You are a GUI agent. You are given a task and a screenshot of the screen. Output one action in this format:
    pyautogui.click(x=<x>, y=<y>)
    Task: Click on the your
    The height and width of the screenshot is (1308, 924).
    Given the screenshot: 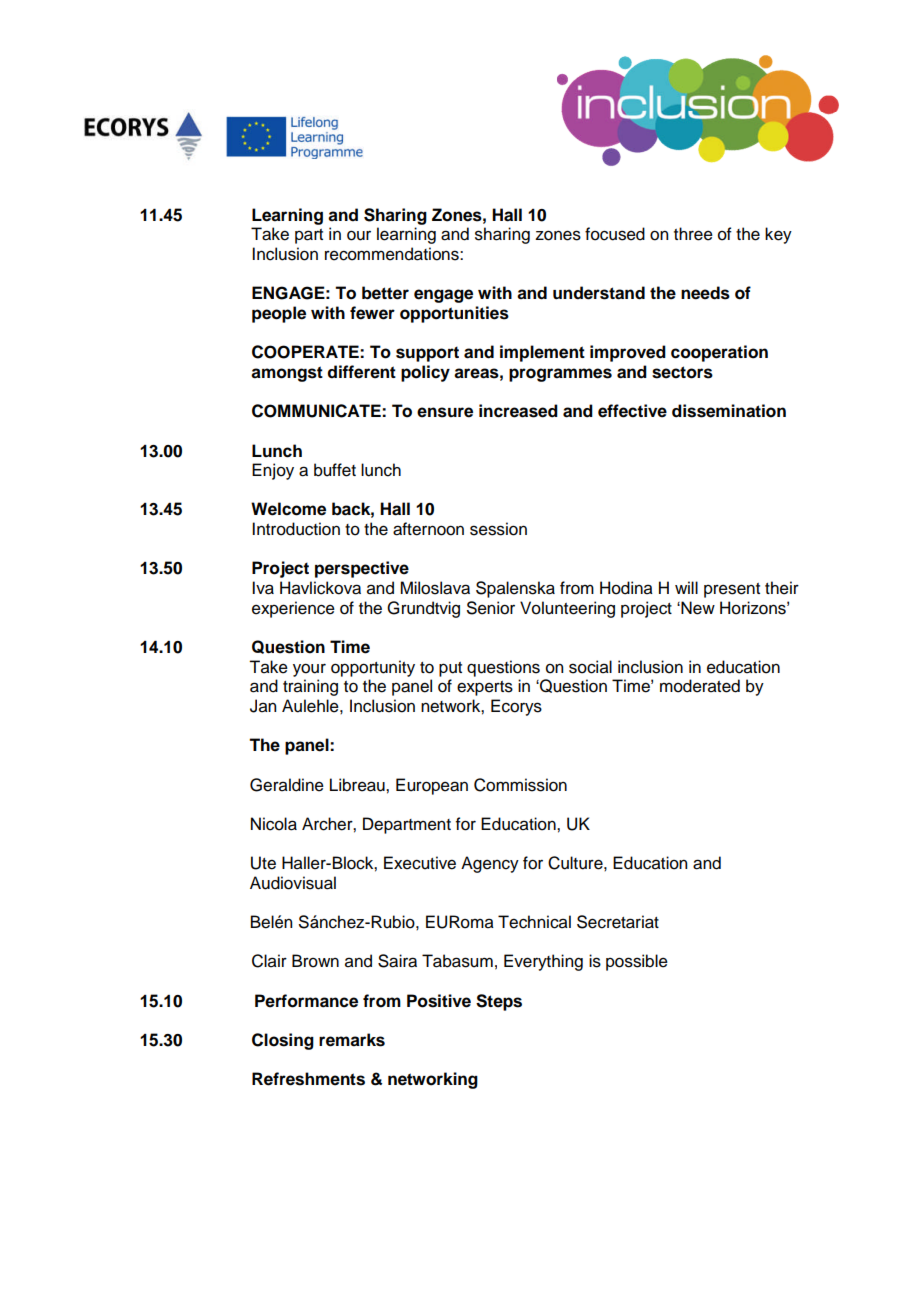 What is the action you would take?
    pyautogui.click(x=309, y=670)
